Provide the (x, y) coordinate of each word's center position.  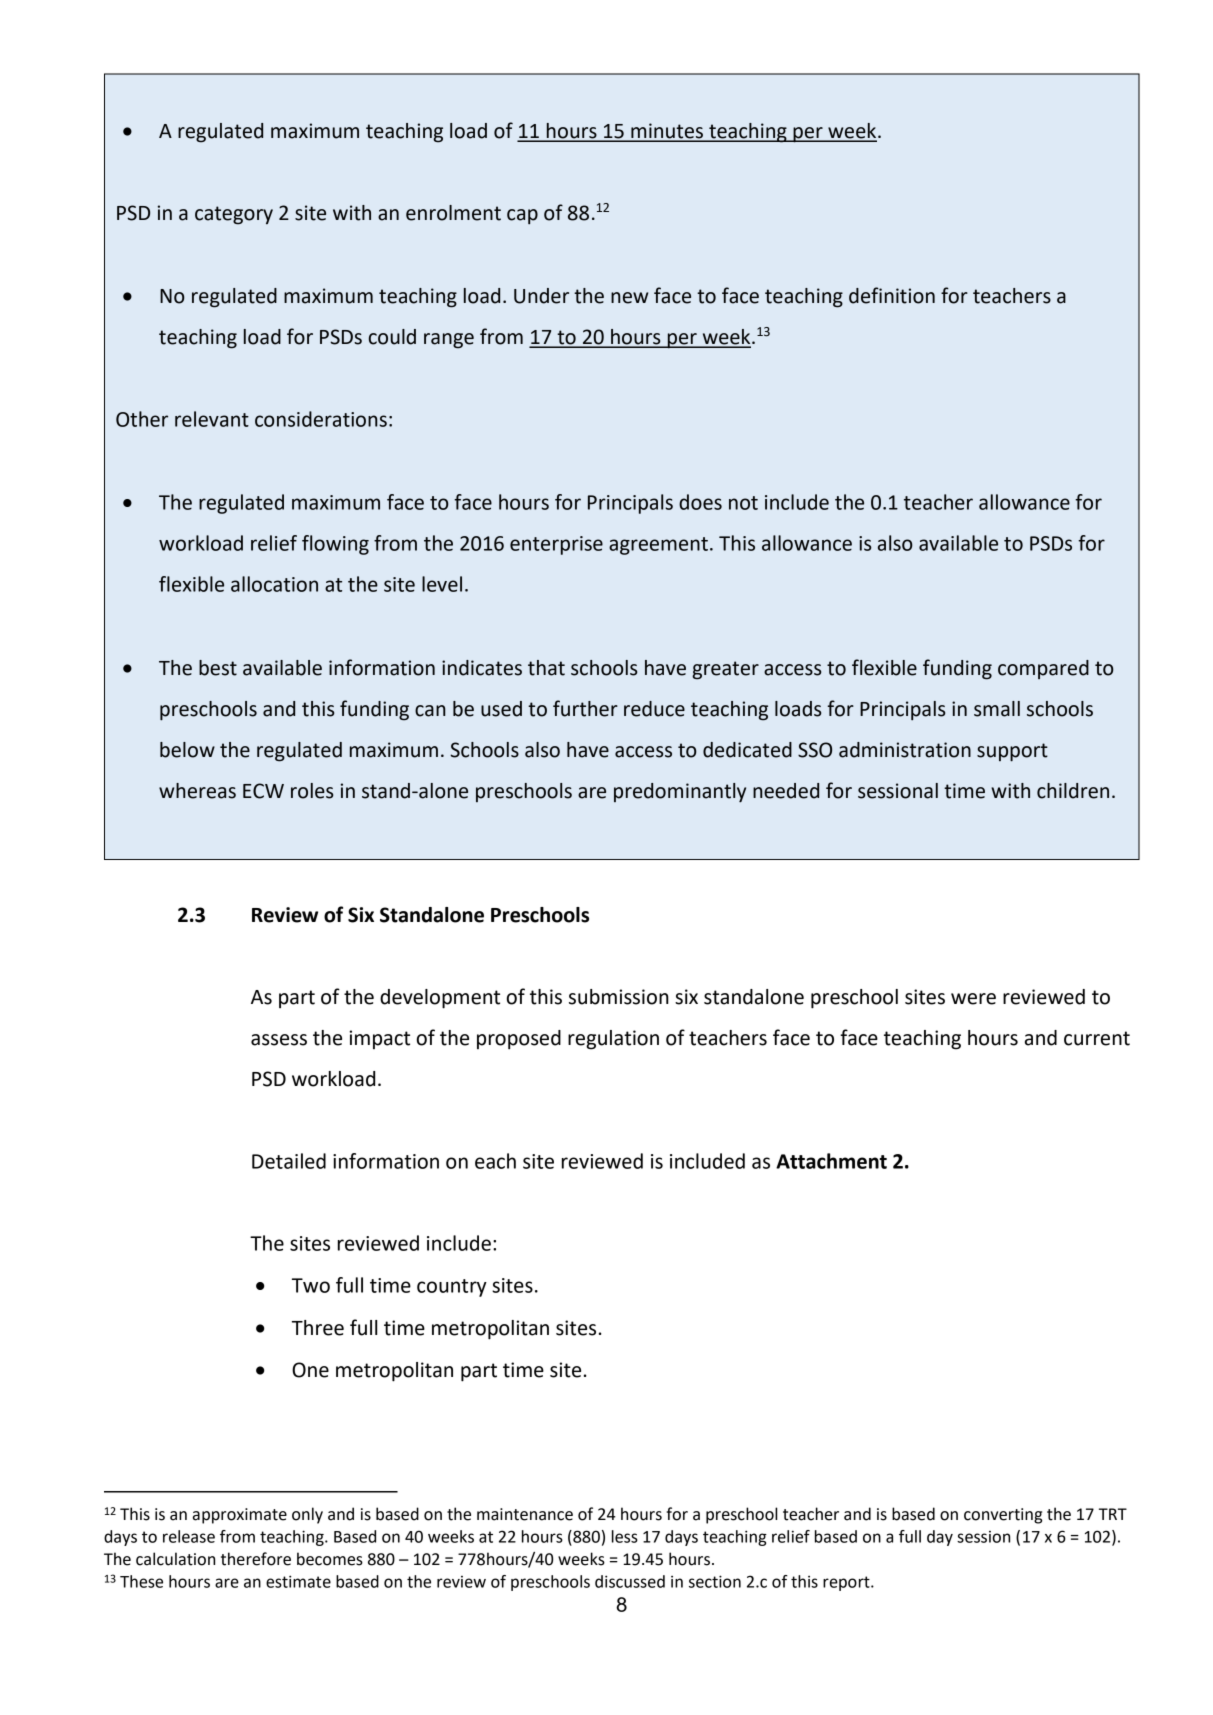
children (1073, 791)
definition (892, 295)
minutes (667, 132)
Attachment (831, 1161)
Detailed (289, 1161)
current (1097, 1038)
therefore (256, 1559)
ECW (263, 791)
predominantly (680, 793)
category (234, 215)
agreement (658, 546)
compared (1043, 669)
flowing (335, 545)
